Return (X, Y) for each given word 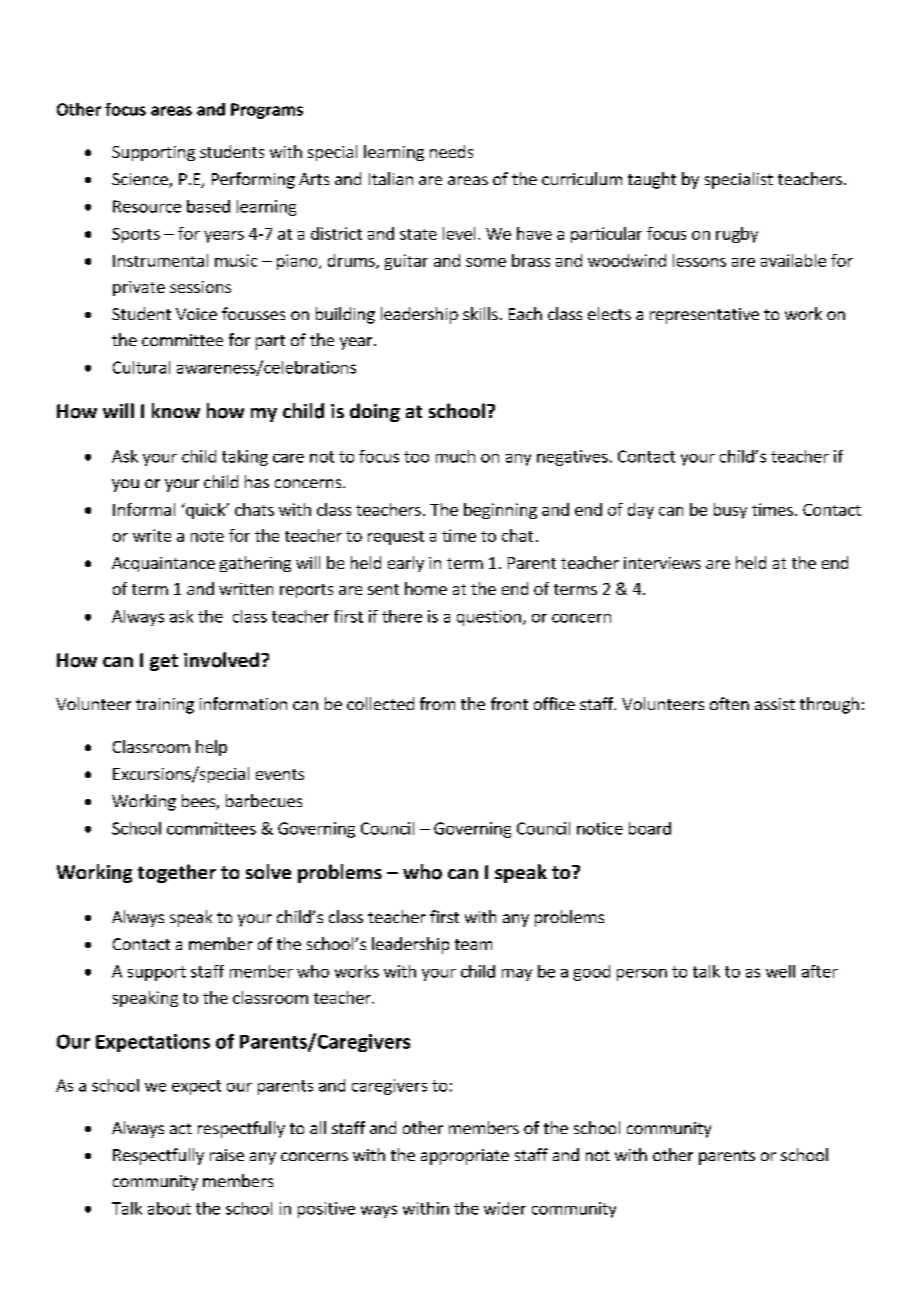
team (473, 944)
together (177, 873)
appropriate (465, 1157)
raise (227, 1155)
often (729, 703)
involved (221, 660)
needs (451, 151)
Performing (253, 180)
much (455, 456)
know (176, 410)
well (780, 971)
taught (652, 180)
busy (730, 511)
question (489, 618)
